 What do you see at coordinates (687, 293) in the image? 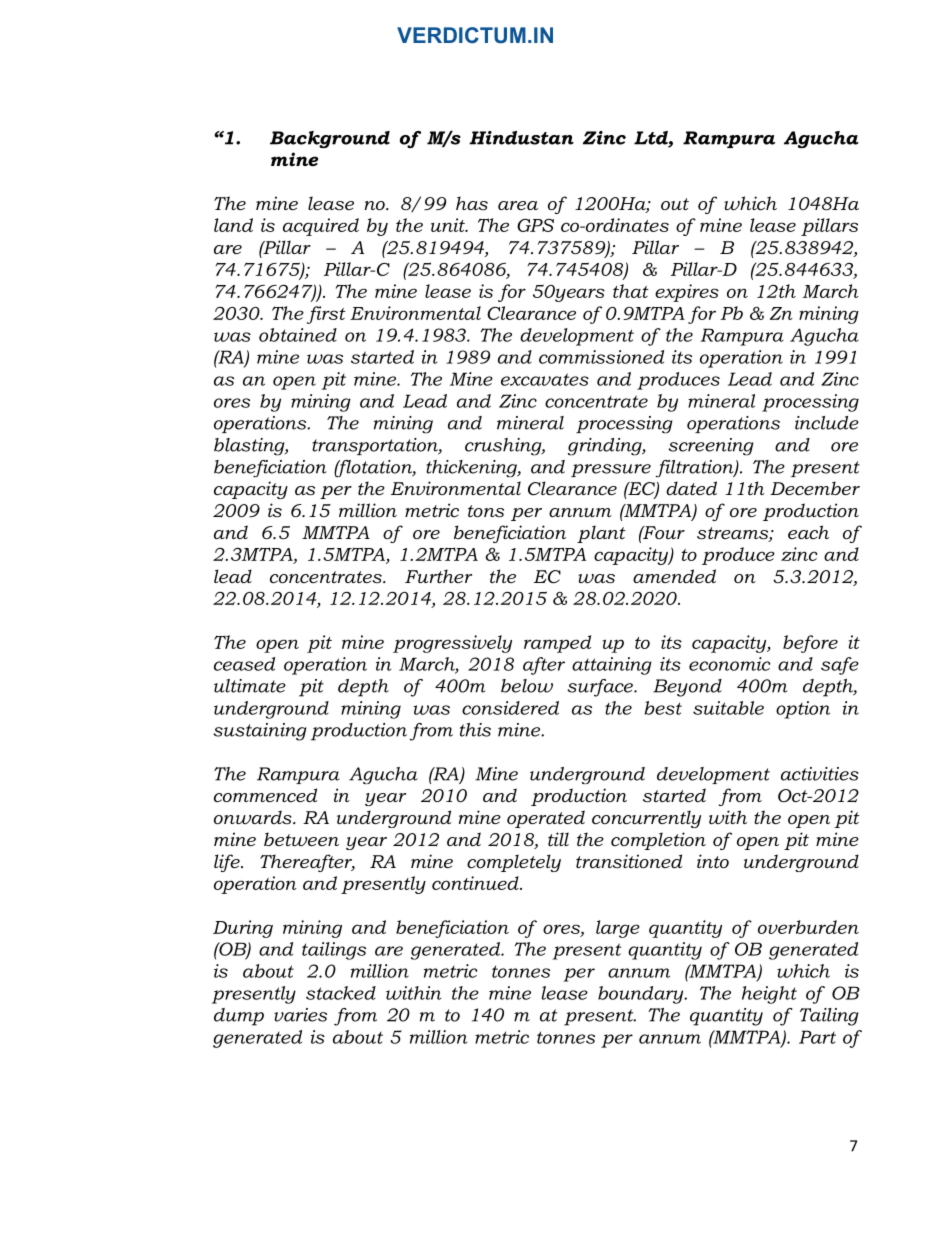
I see `expires` at bounding box center [687, 293].
